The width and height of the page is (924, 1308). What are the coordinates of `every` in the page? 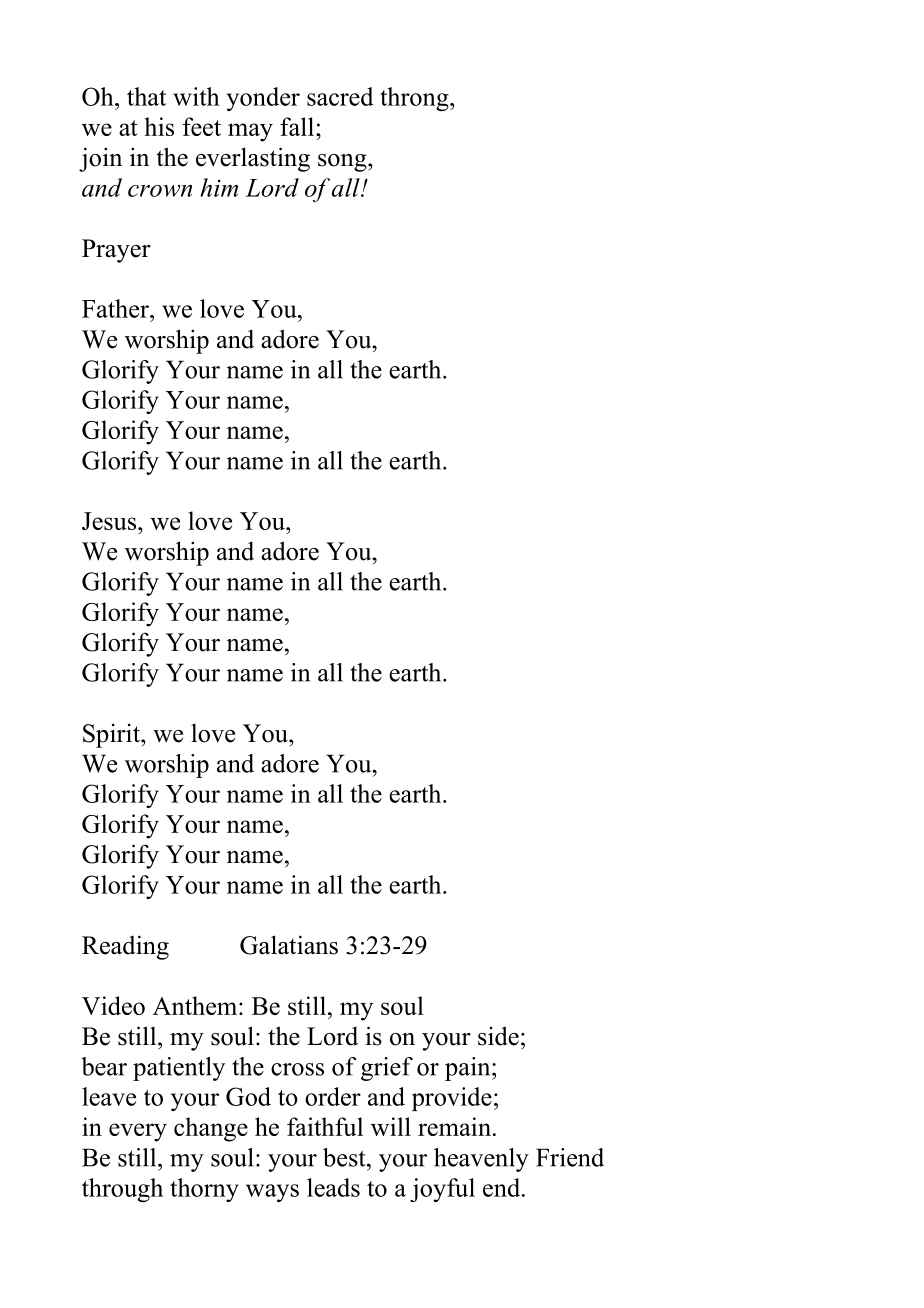 It's located at (138, 1132).
